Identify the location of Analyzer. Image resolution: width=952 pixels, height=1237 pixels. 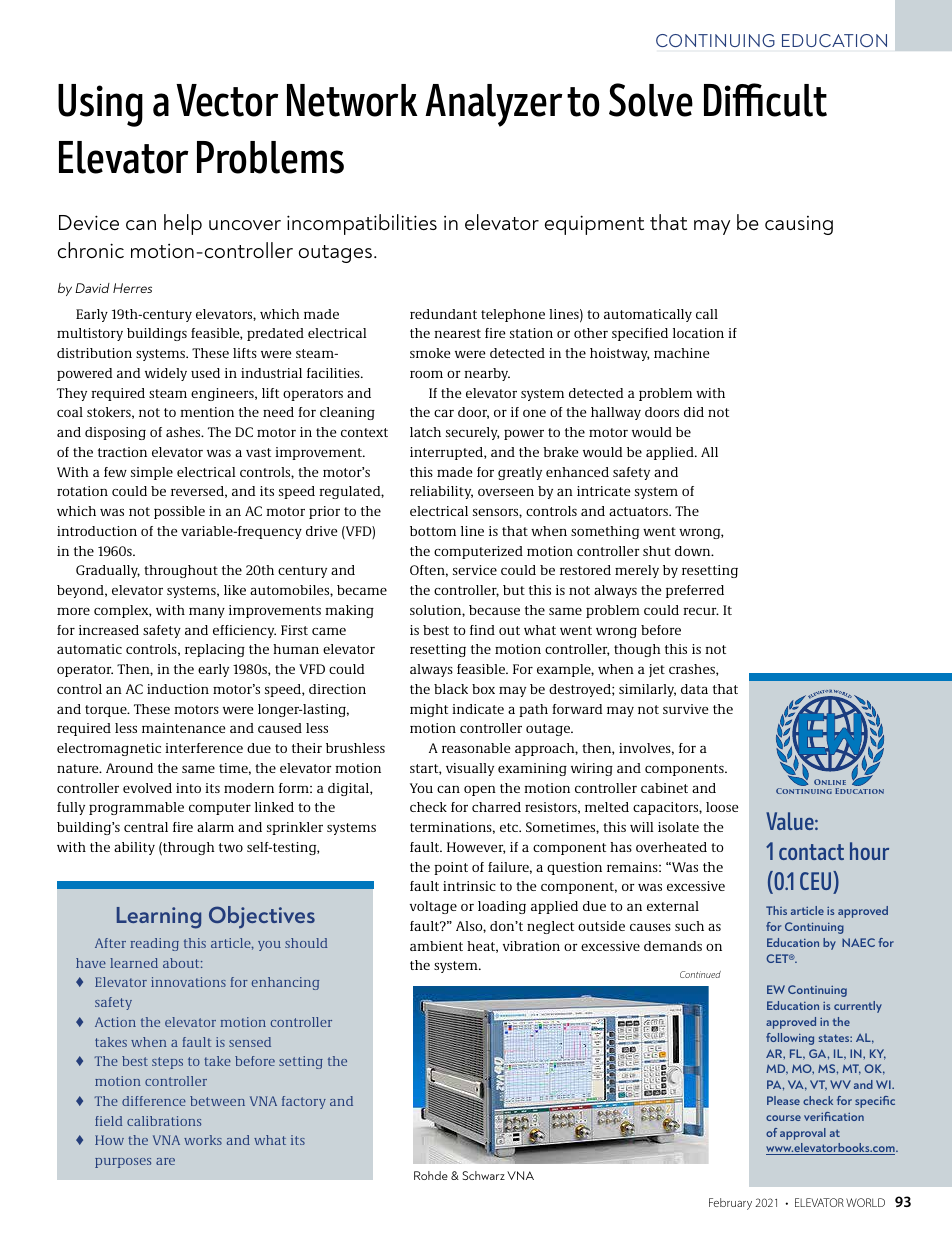
(493, 105).
